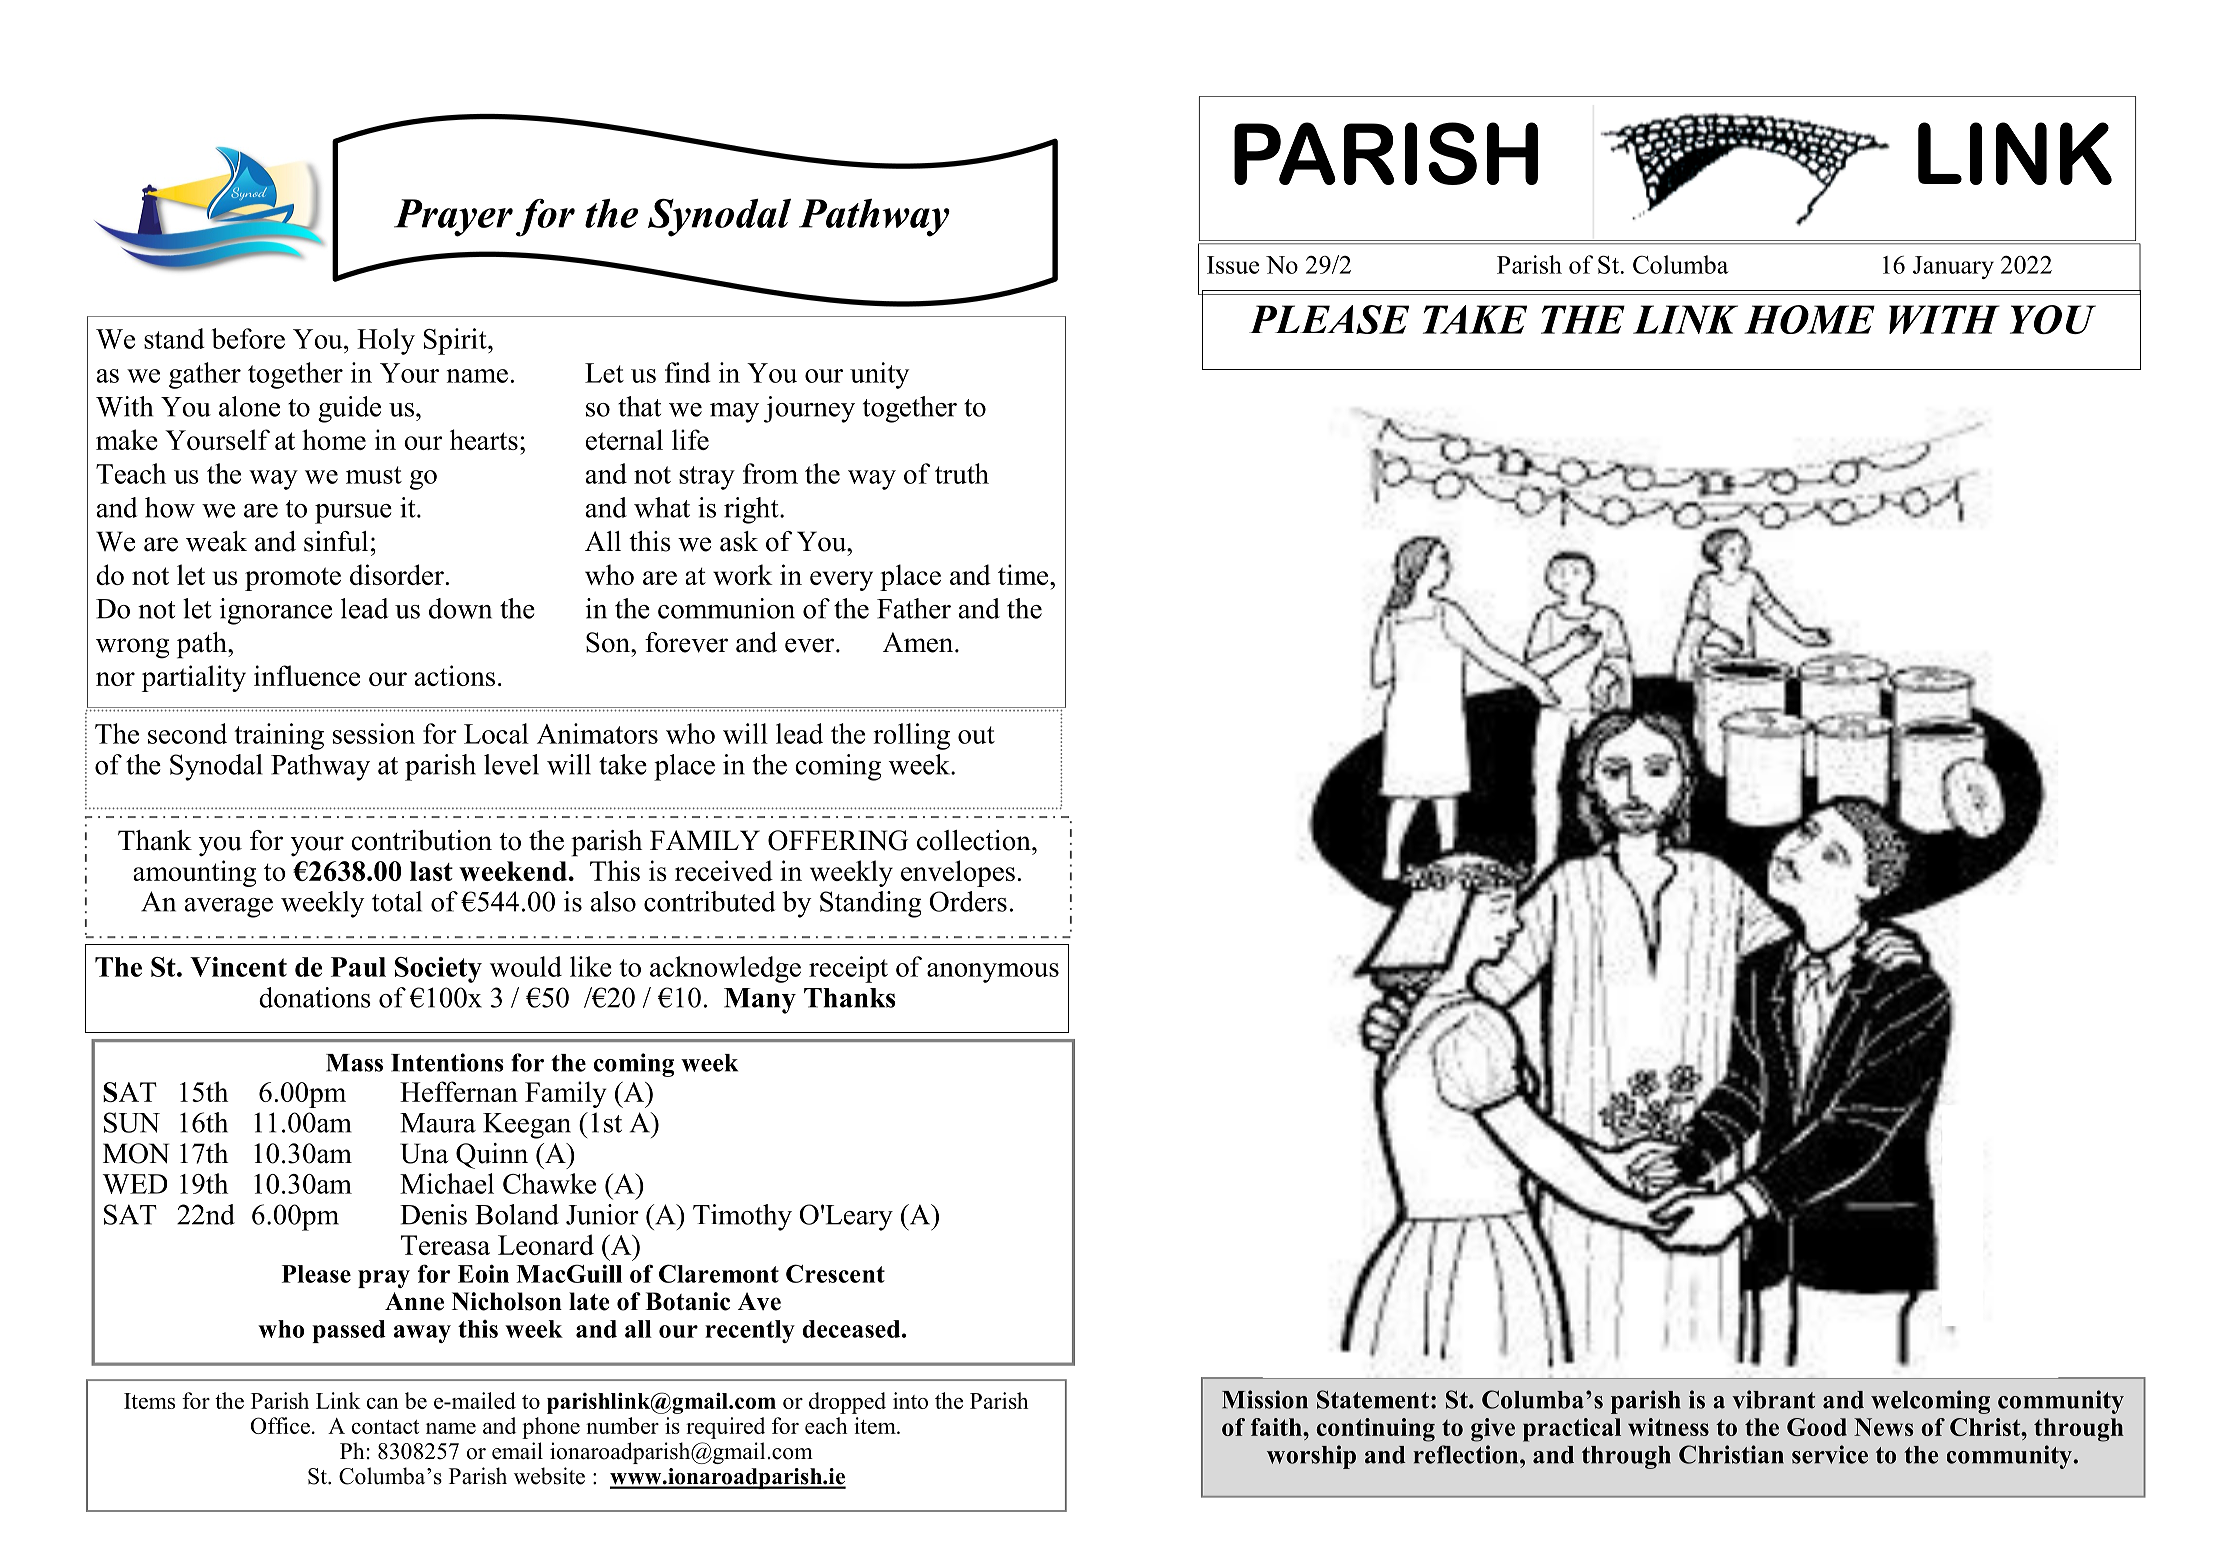  I want to click on Orders, so click(968, 901).
